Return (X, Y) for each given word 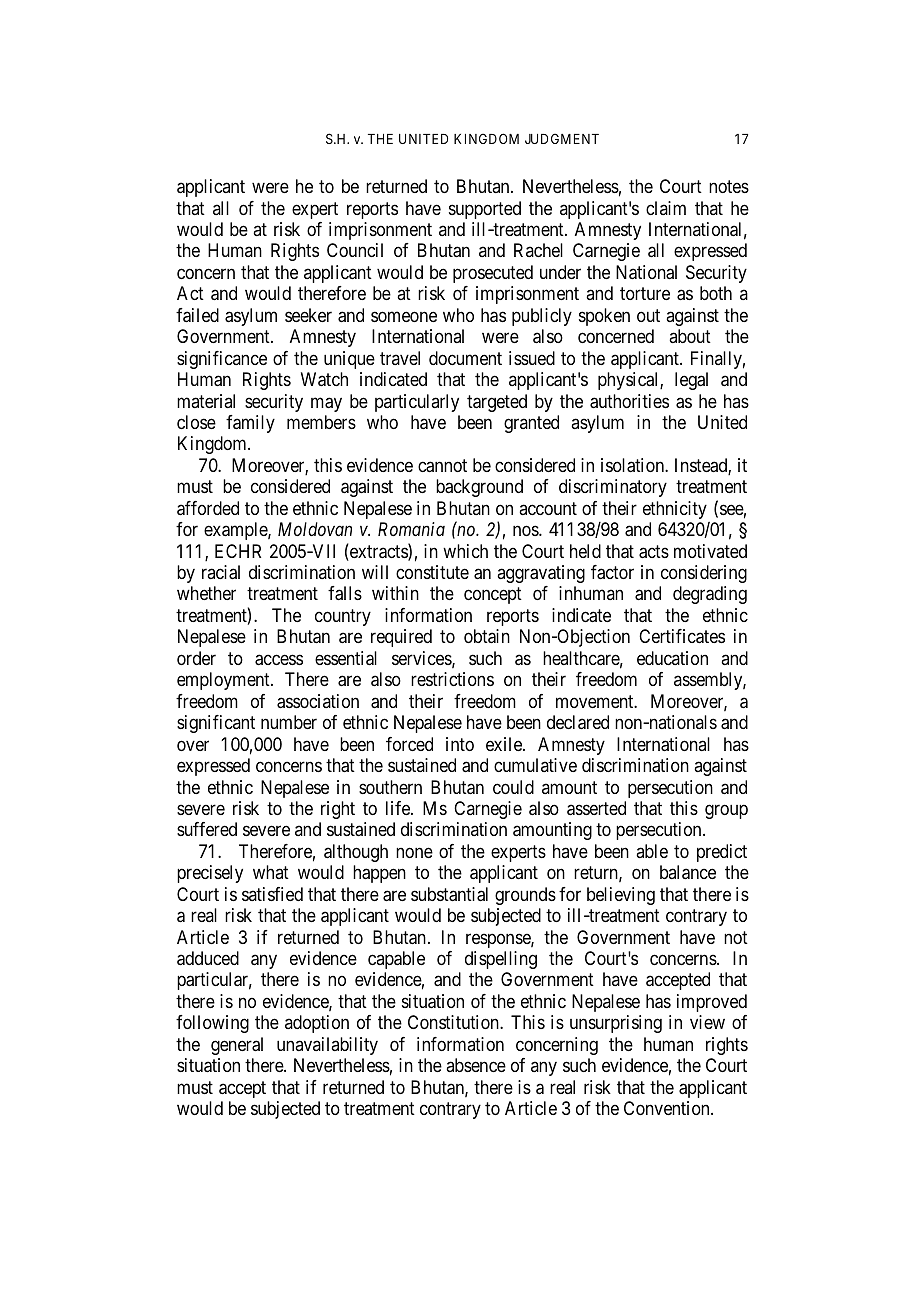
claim (666, 208)
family (250, 424)
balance (688, 872)
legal (691, 381)
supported (485, 210)
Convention (668, 1108)
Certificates (682, 636)
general (237, 1046)
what (271, 872)
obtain (487, 636)
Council (355, 250)
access (279, 660)
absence (476, 1065)
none (414, 852)
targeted (497, 403)
